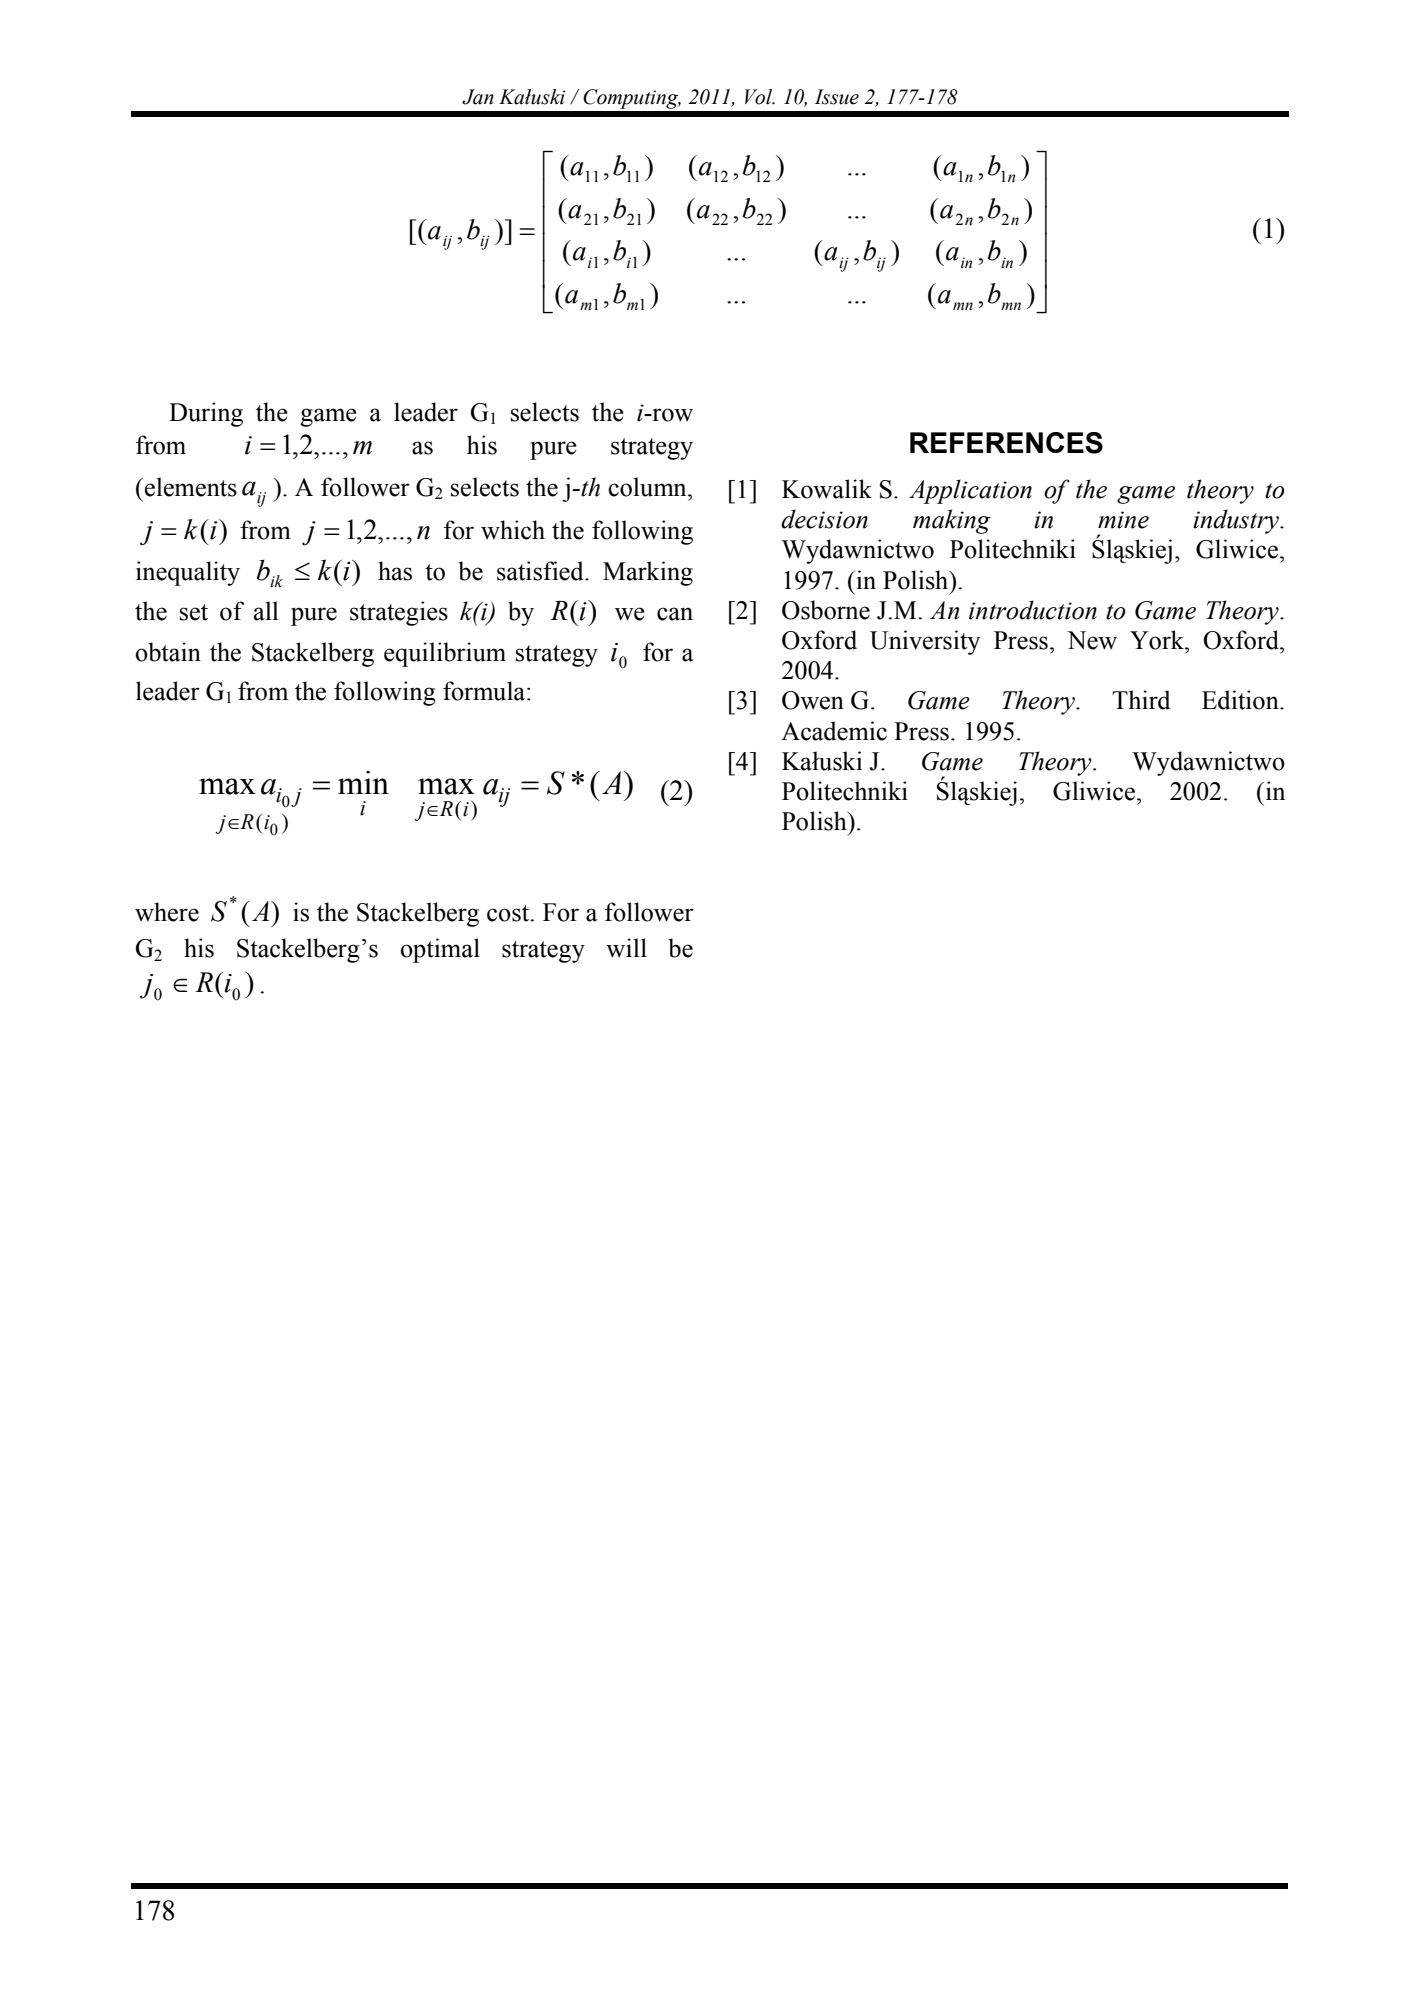 This document has width=1420, height=2009. What do you see at coordinates (167, 912) in the document?
I see `where` at bounding box center [167, 912].
